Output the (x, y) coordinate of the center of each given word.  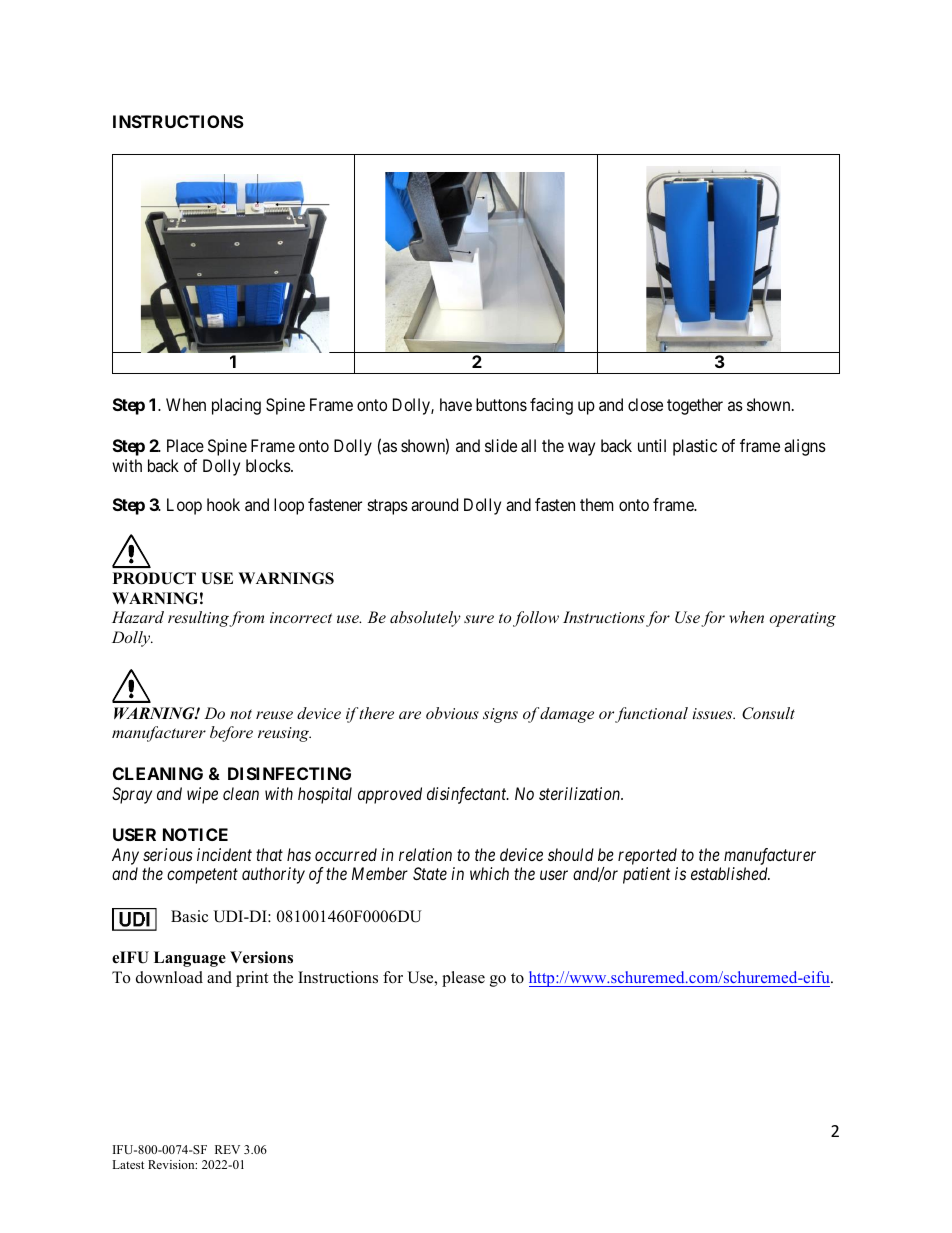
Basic (189, 916)
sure (479, 619)
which (489, 873)
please (463, 979)
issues (713, 713)
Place (185, 445)
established (730, 873)
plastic (695, 447)
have (456, 404)
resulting (199, 619)
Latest (128, 1164)
